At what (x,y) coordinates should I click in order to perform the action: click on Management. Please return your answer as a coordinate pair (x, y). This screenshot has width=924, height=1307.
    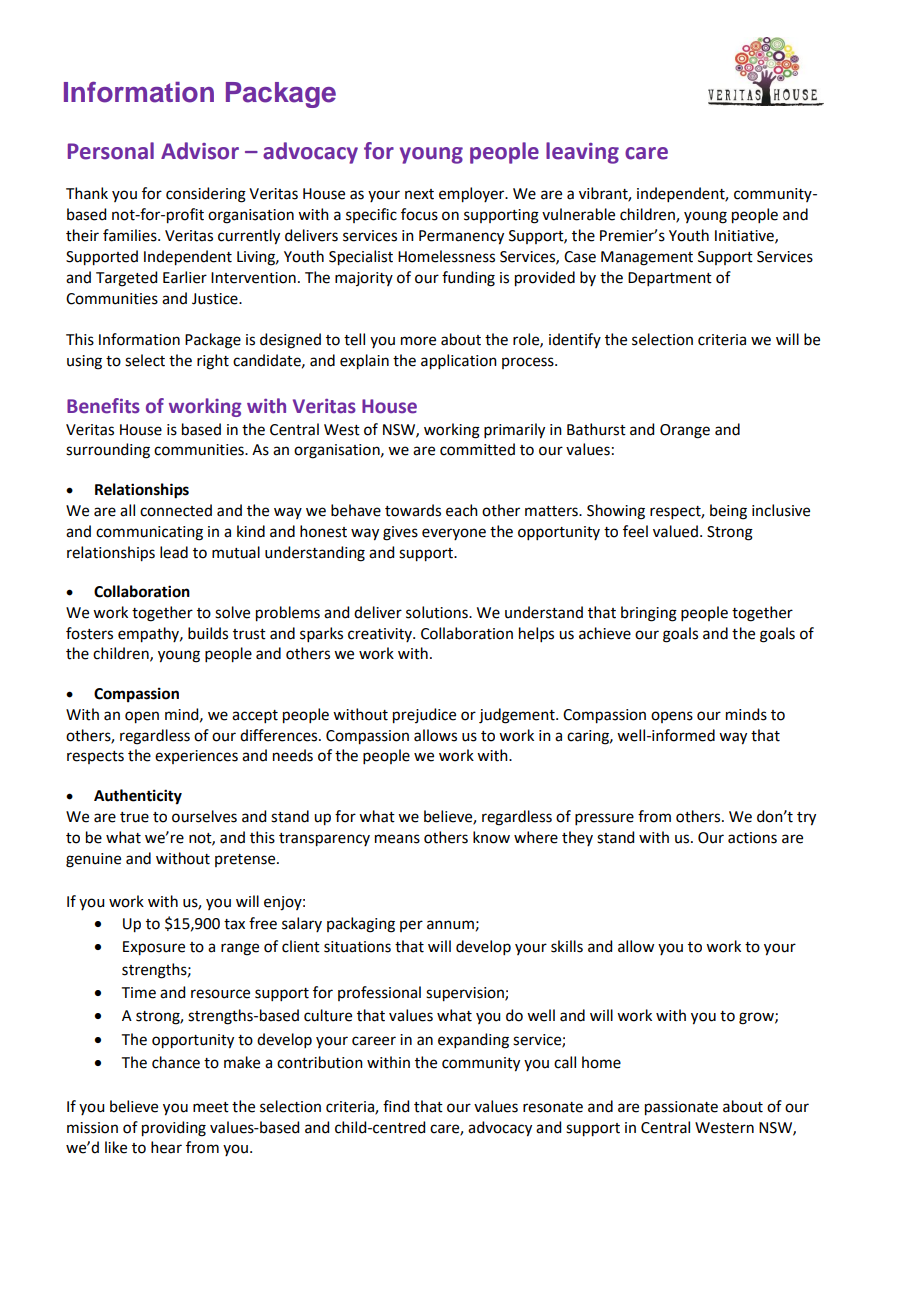
    Looking at the image, I should click on (647, 258).
